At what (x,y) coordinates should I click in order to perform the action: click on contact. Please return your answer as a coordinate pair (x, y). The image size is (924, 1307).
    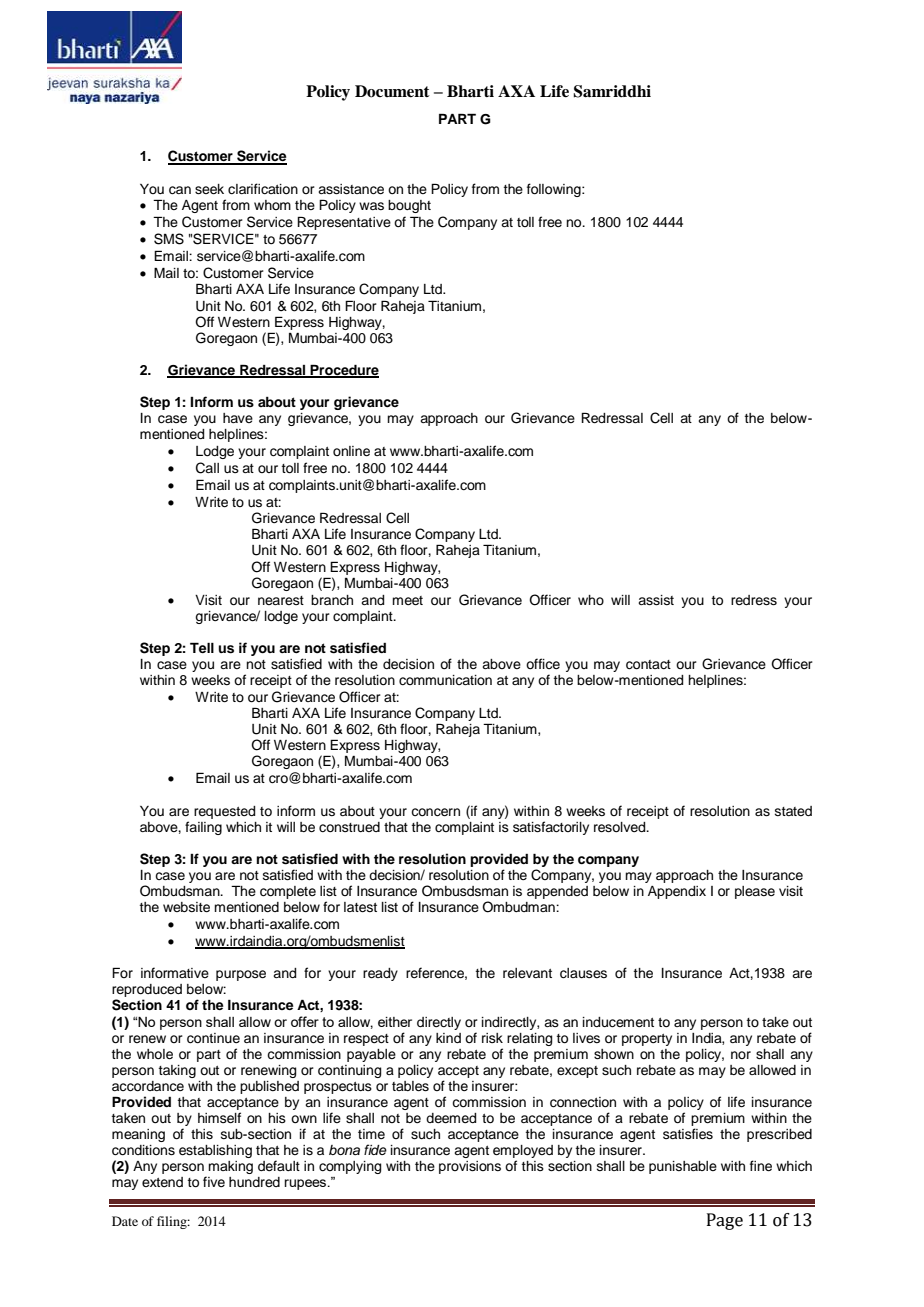
    Looking at the image, I should click on (648, 665).
